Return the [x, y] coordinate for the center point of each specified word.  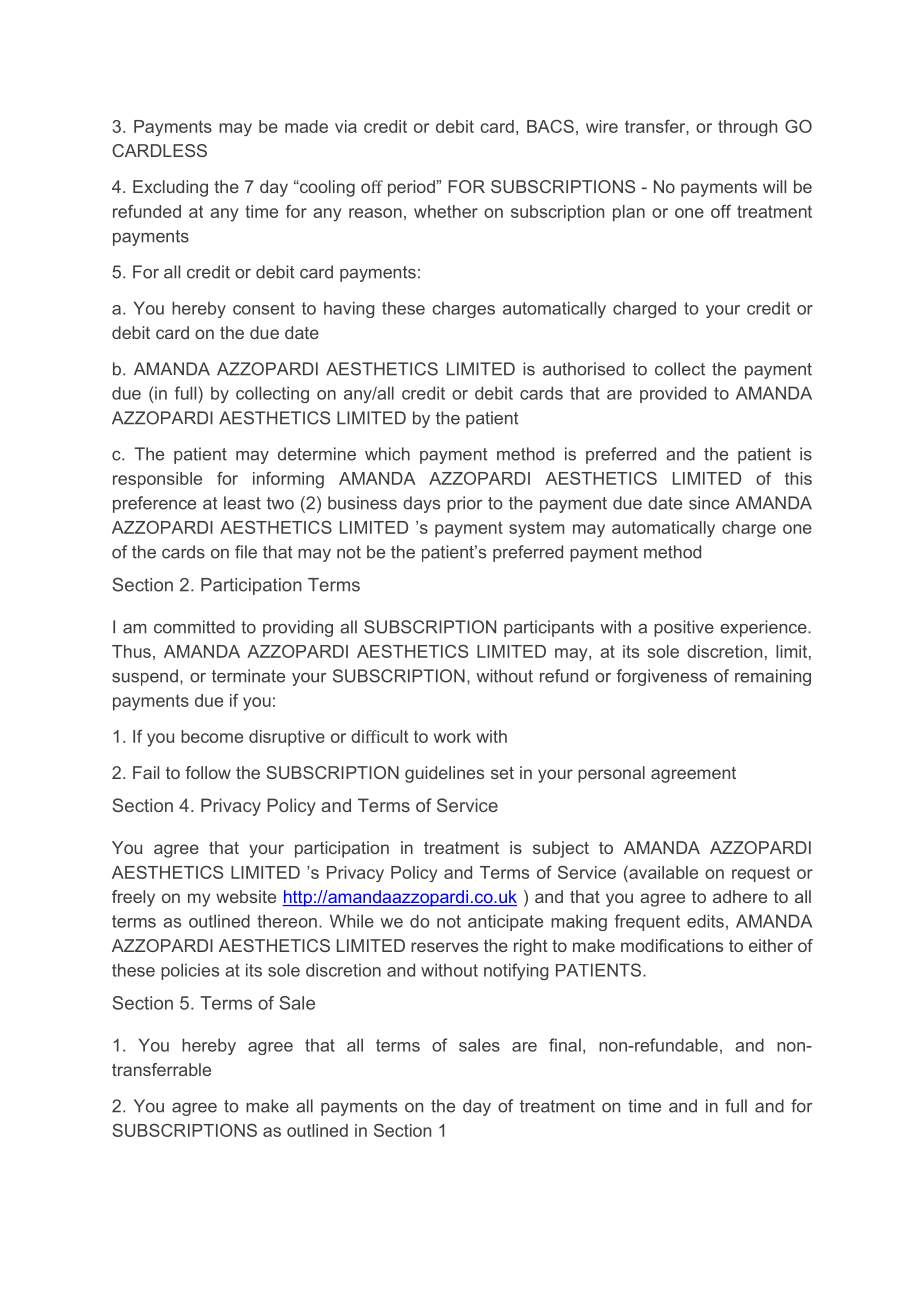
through [747, 128]
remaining [773, 677]
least [242, 503]
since [709, 503]
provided [673, 394]
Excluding [170, 188]
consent [264, 308]
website [246, 896]
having [349, 309]
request [761, 874]
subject [561, 849]
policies [190, 971]
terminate [248, 676]
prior [465, 504]
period [411, 188]
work [452, 736]
